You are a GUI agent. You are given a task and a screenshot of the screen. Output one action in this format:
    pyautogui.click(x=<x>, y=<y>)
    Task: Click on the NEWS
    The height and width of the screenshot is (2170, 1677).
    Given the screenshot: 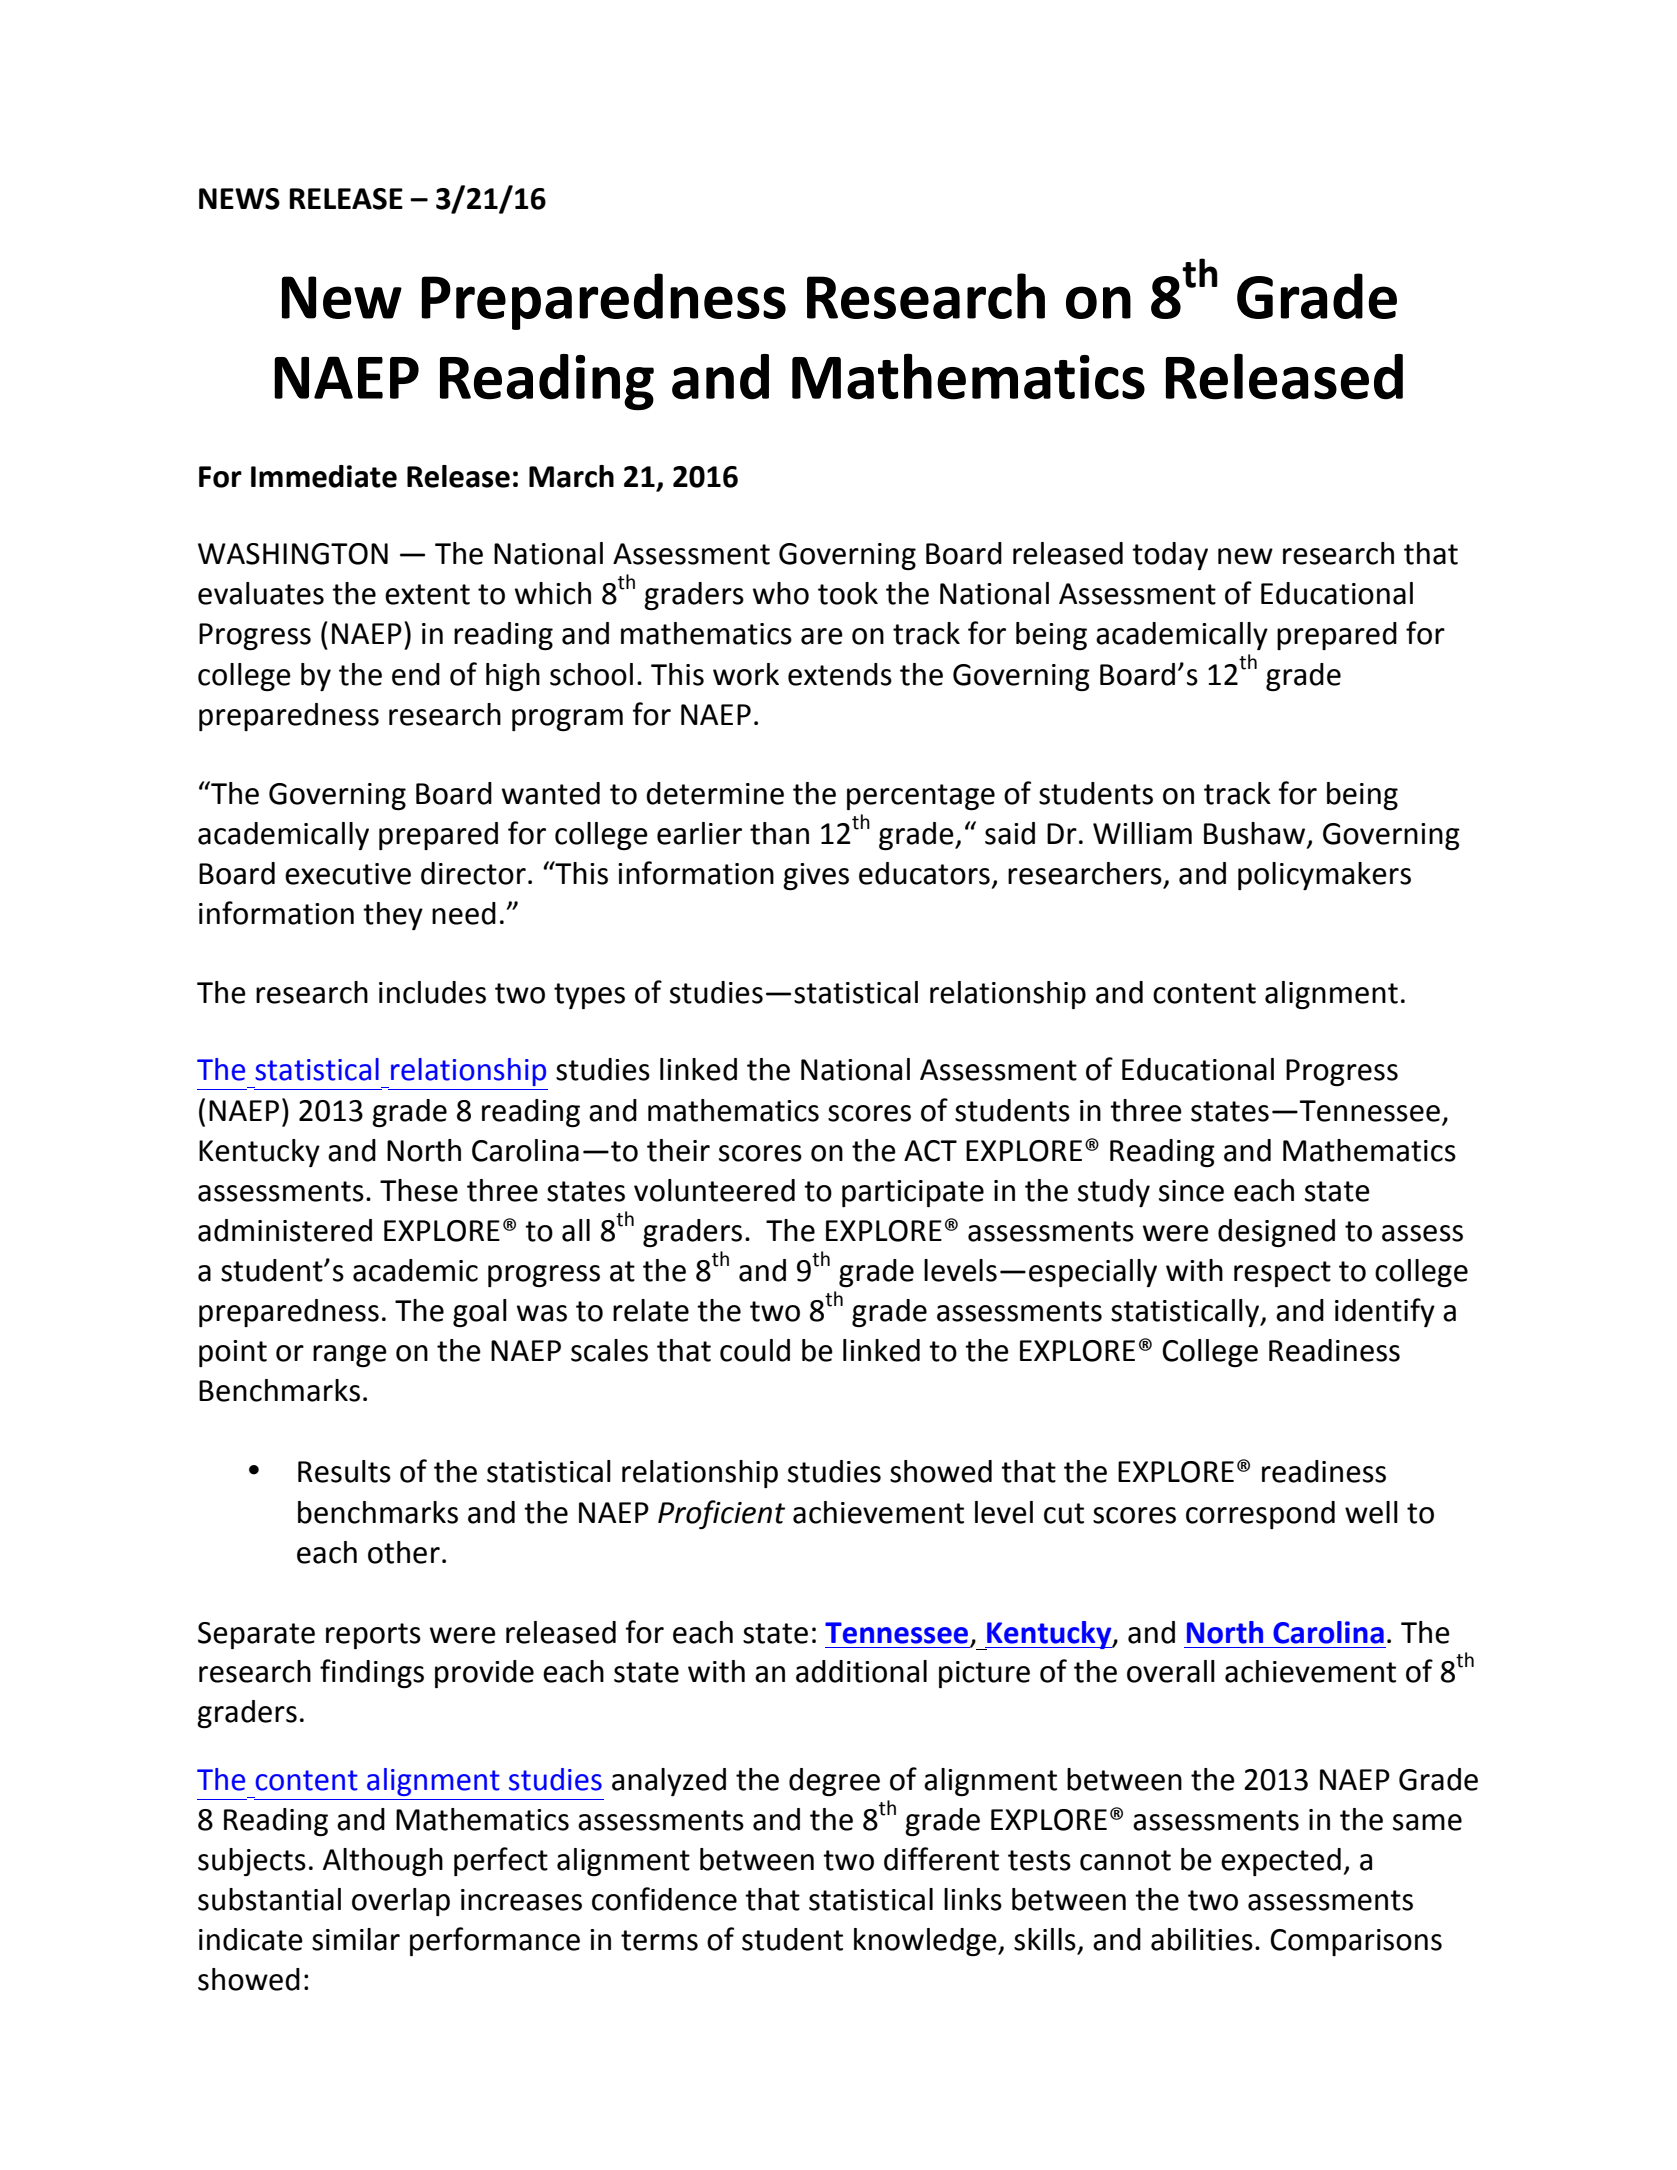 What is the action you would take?
    pyautogui.click(x=239, y=199)
